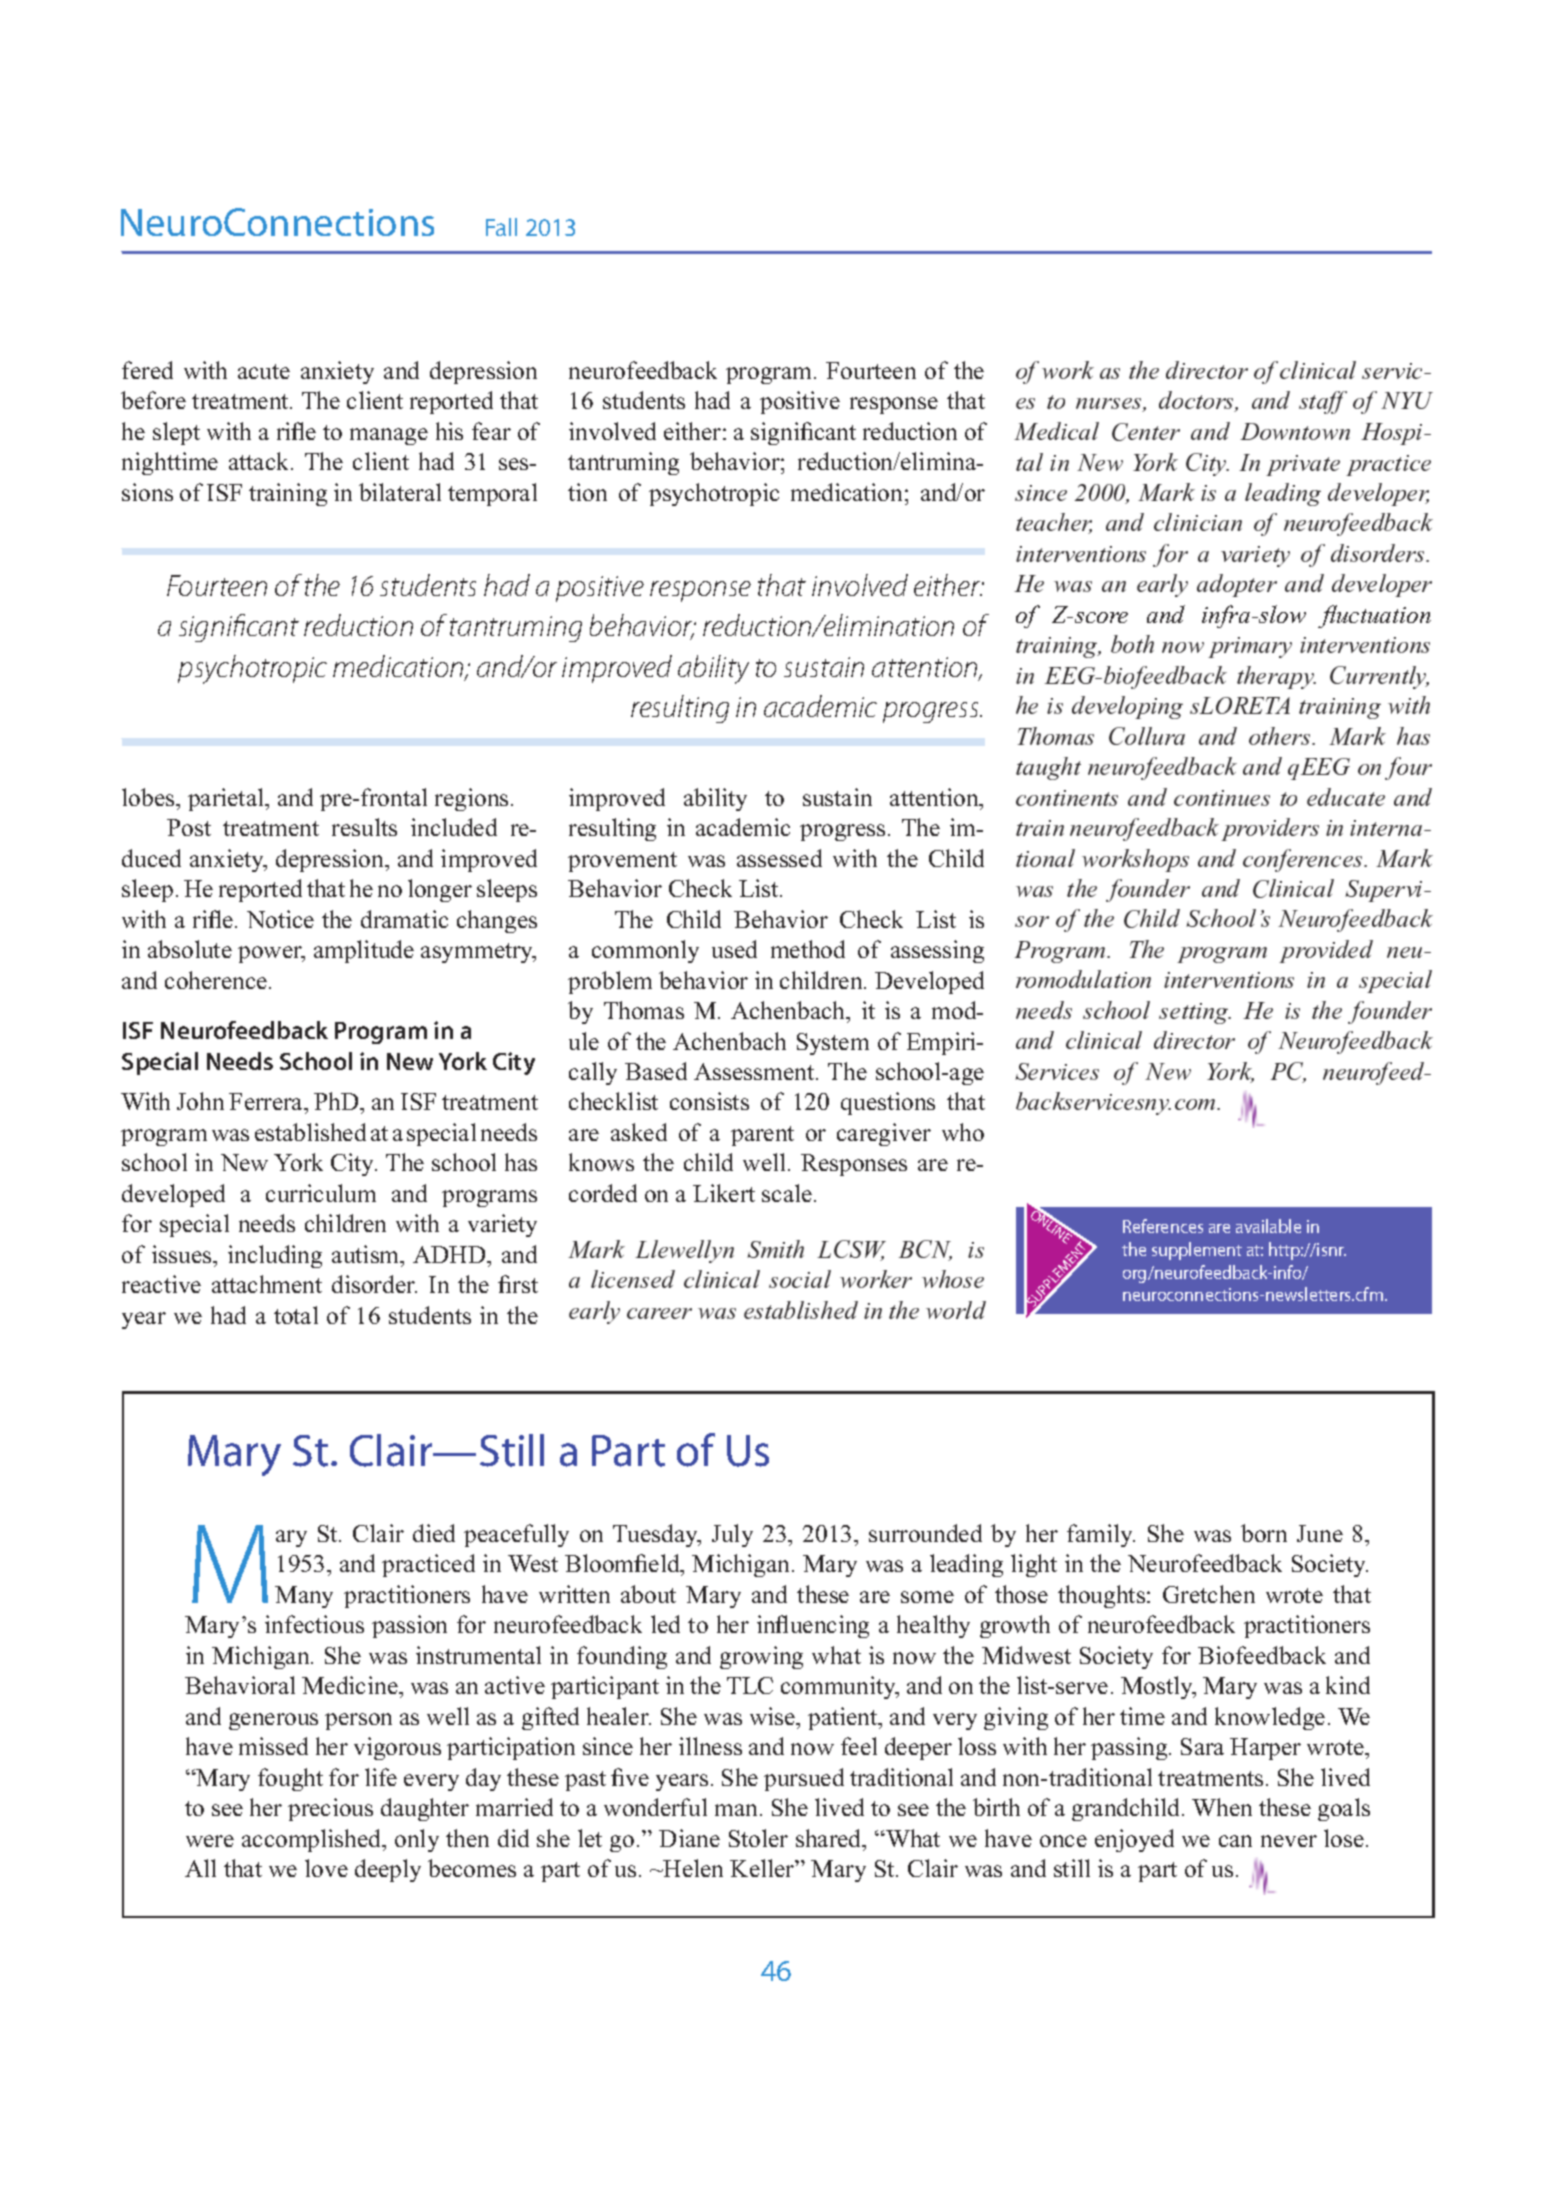 The width and height of the screenshot is (1554, 2199). I want to click on used, so click(734, 949).
